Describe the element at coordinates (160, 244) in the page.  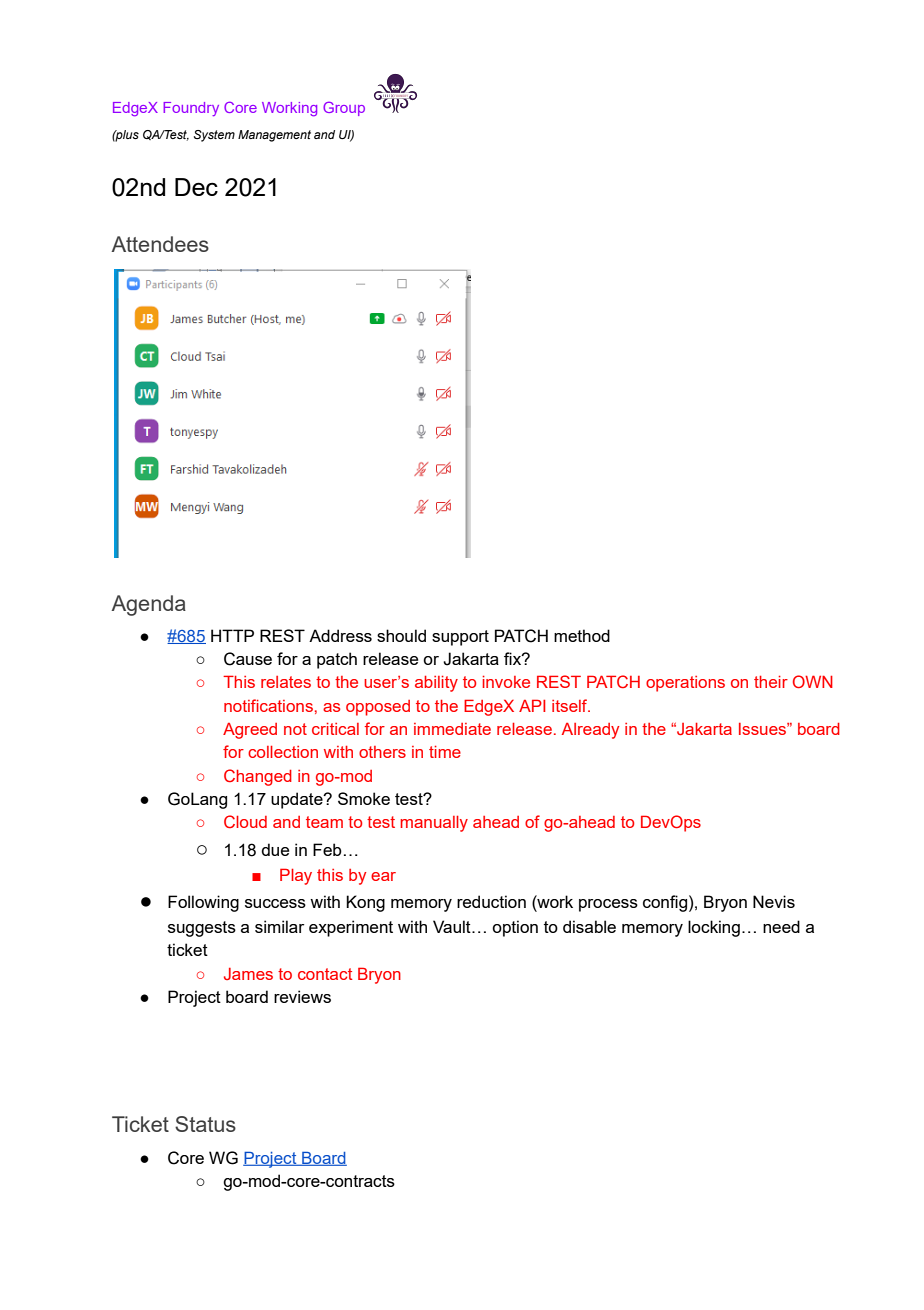
I see `Attendees` at that location.
